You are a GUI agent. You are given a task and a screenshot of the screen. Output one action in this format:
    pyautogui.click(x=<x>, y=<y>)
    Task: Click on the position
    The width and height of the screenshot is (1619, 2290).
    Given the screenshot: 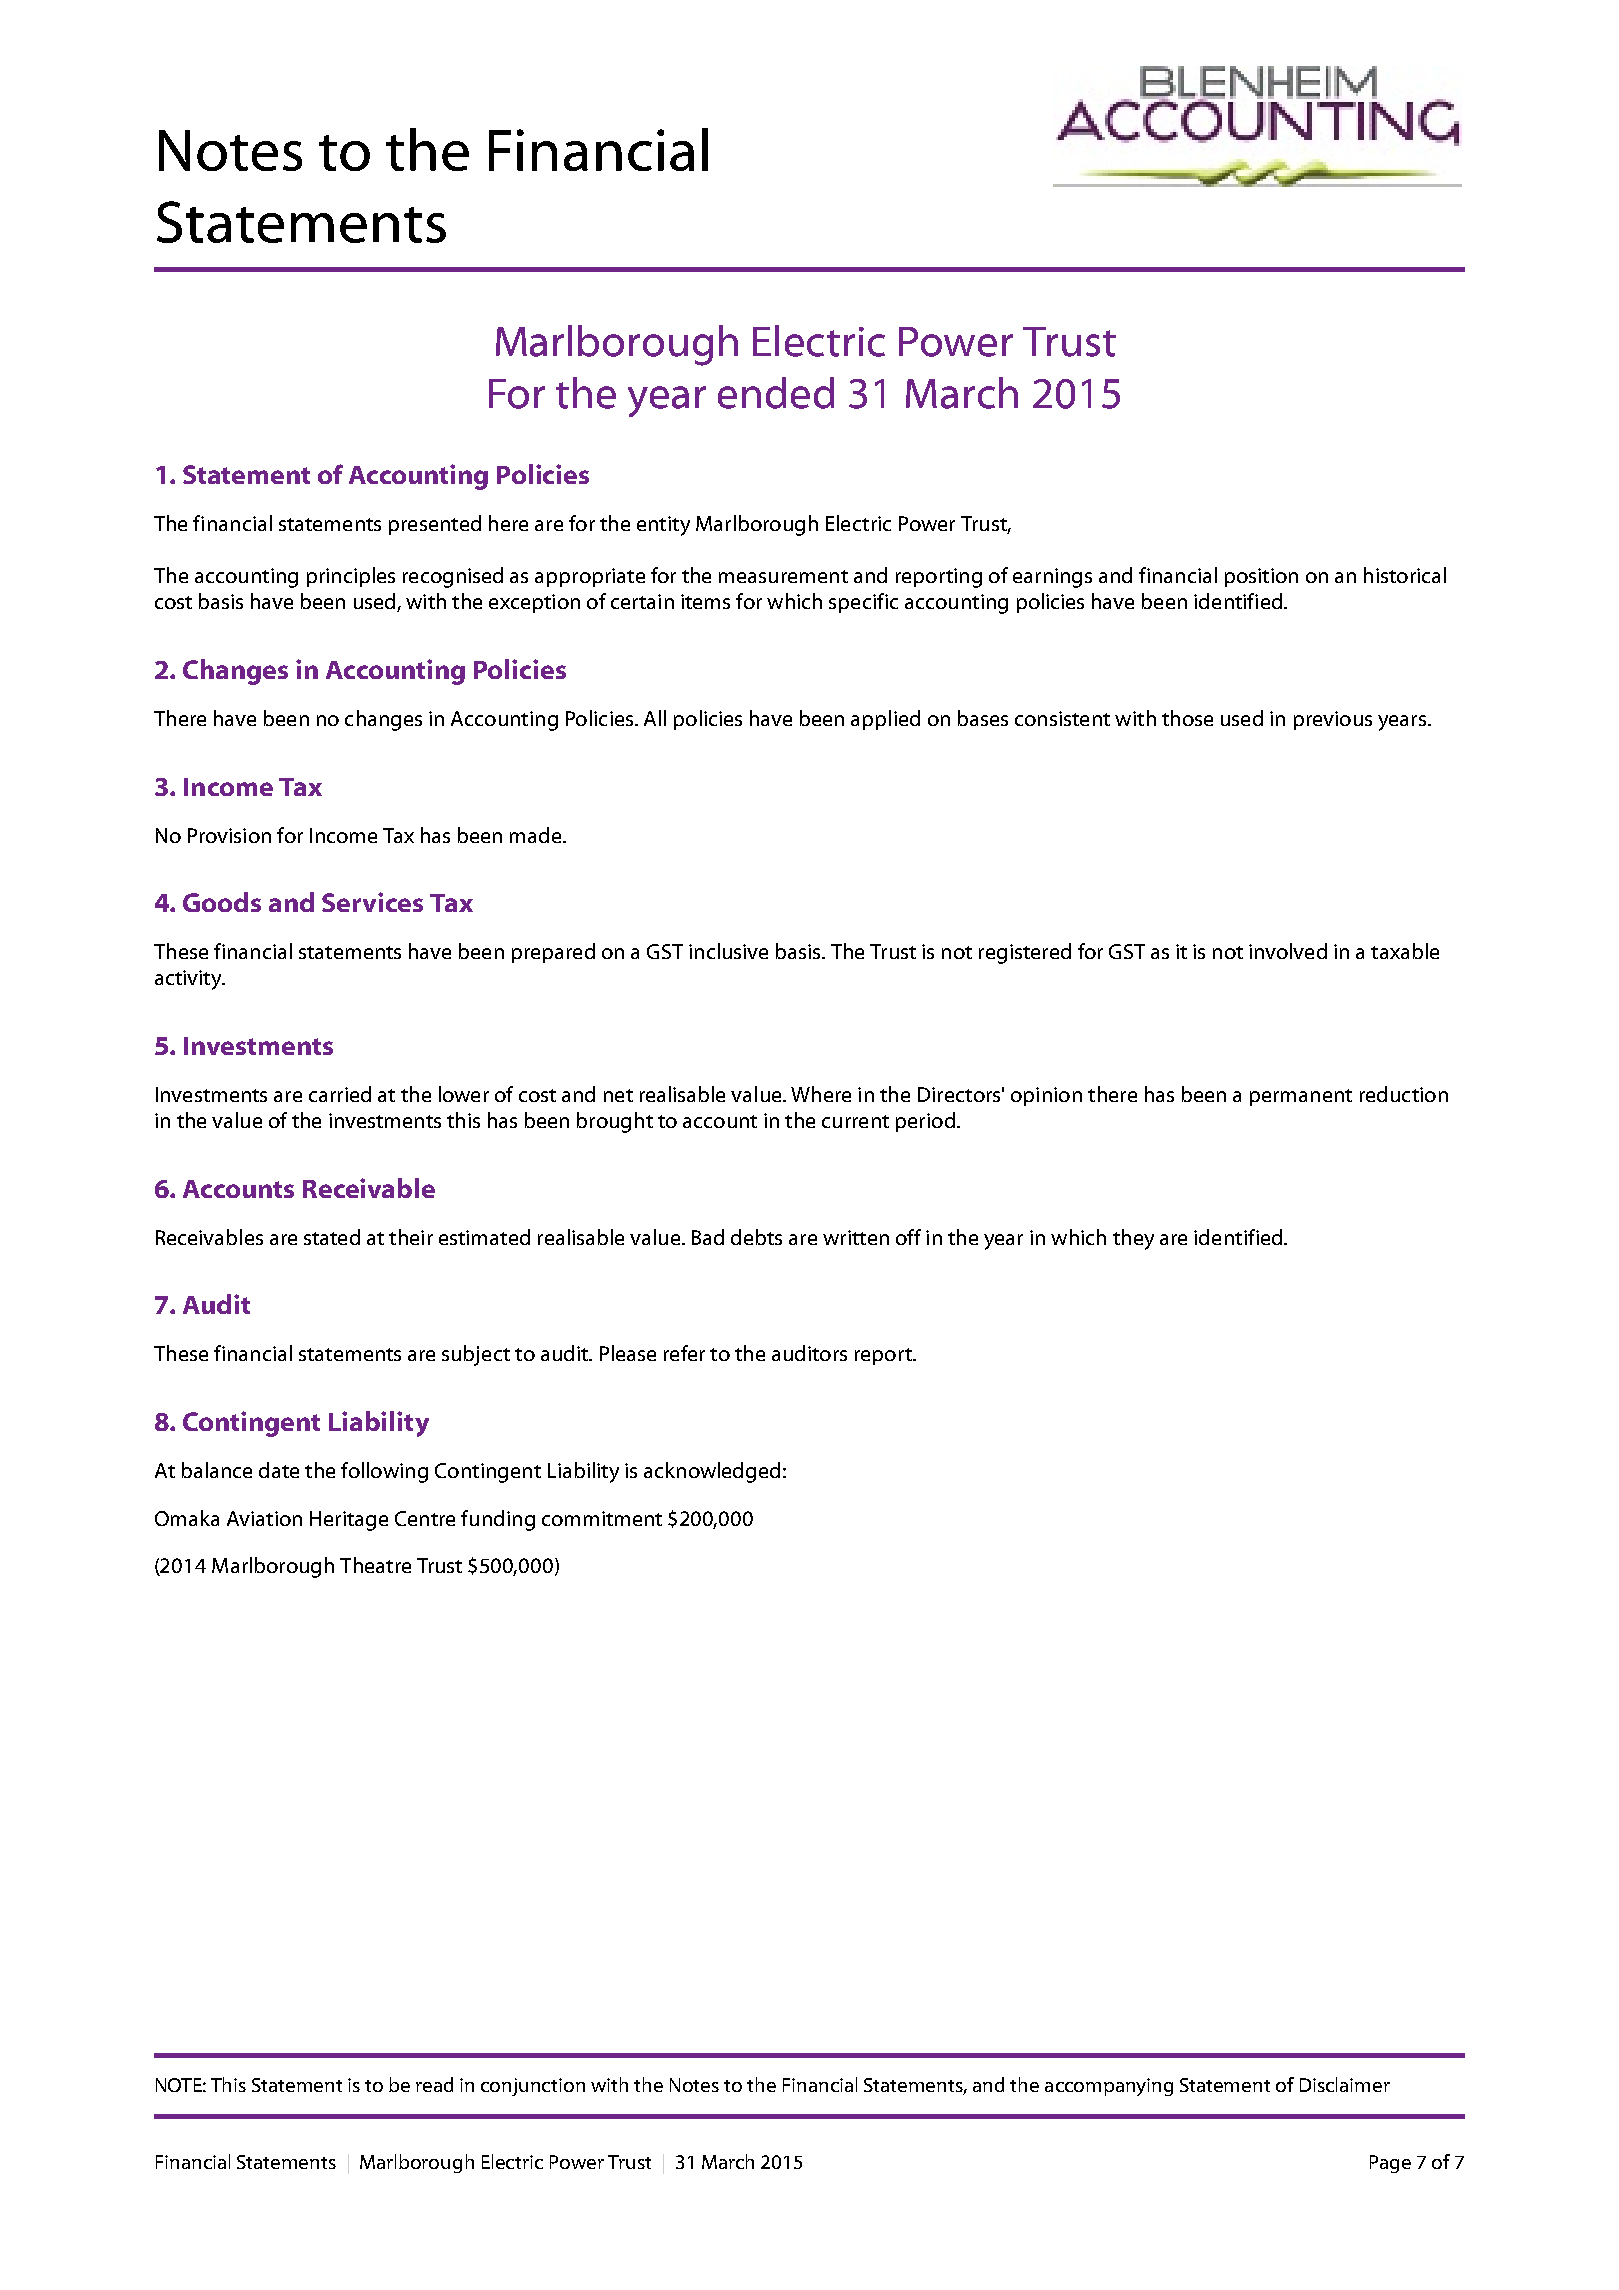 What is the action you would take?
    pyautogui.click(x=1261, y=577)
